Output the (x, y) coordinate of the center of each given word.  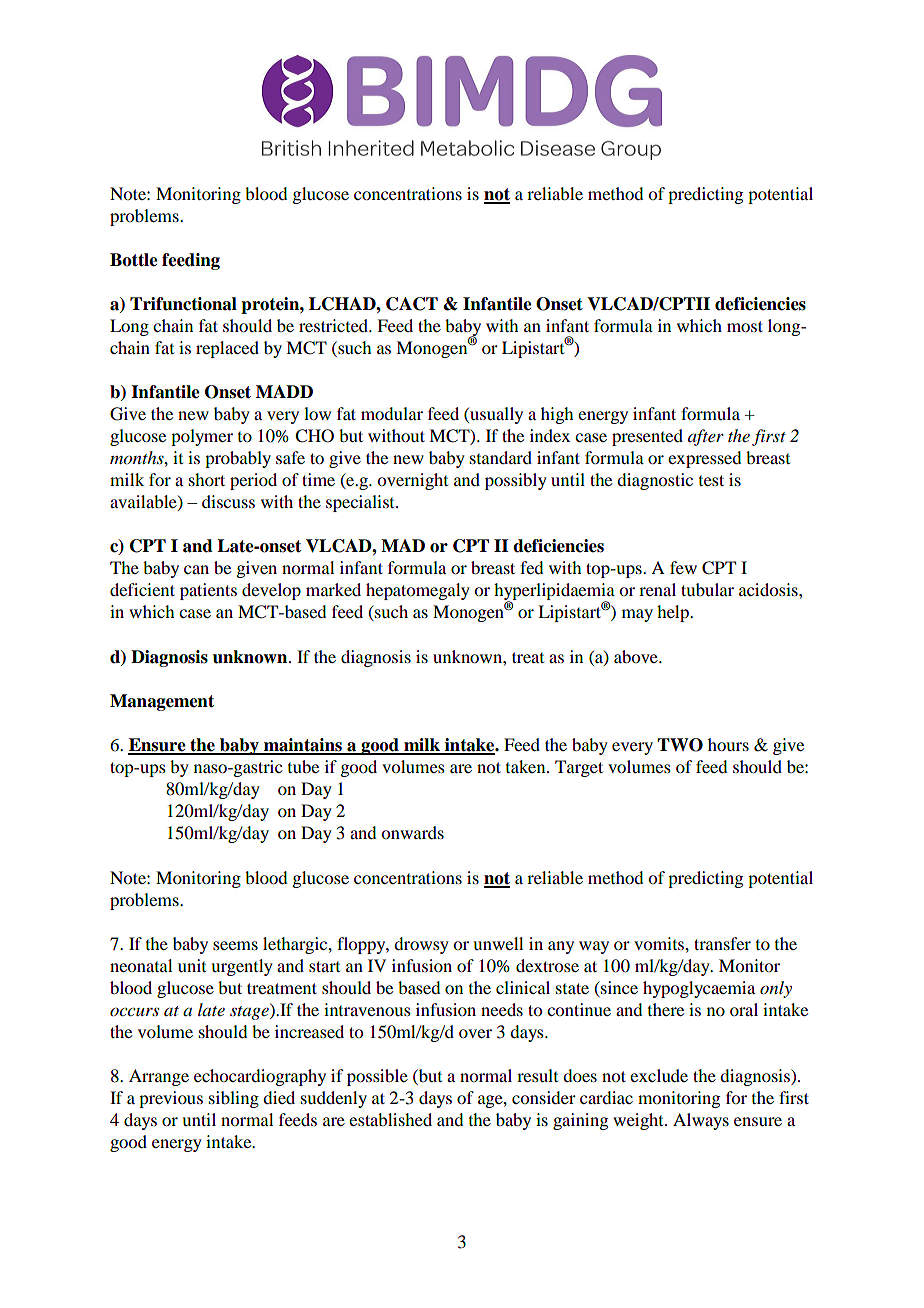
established (390, 1119)
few (683, 567)
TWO (680, 745)
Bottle (134, 260)
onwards (412, 832)
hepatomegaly (418, 591)
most (745, 326)
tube (303, 766)
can (196, 569)
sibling (234, 1099)
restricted (335, 325)
